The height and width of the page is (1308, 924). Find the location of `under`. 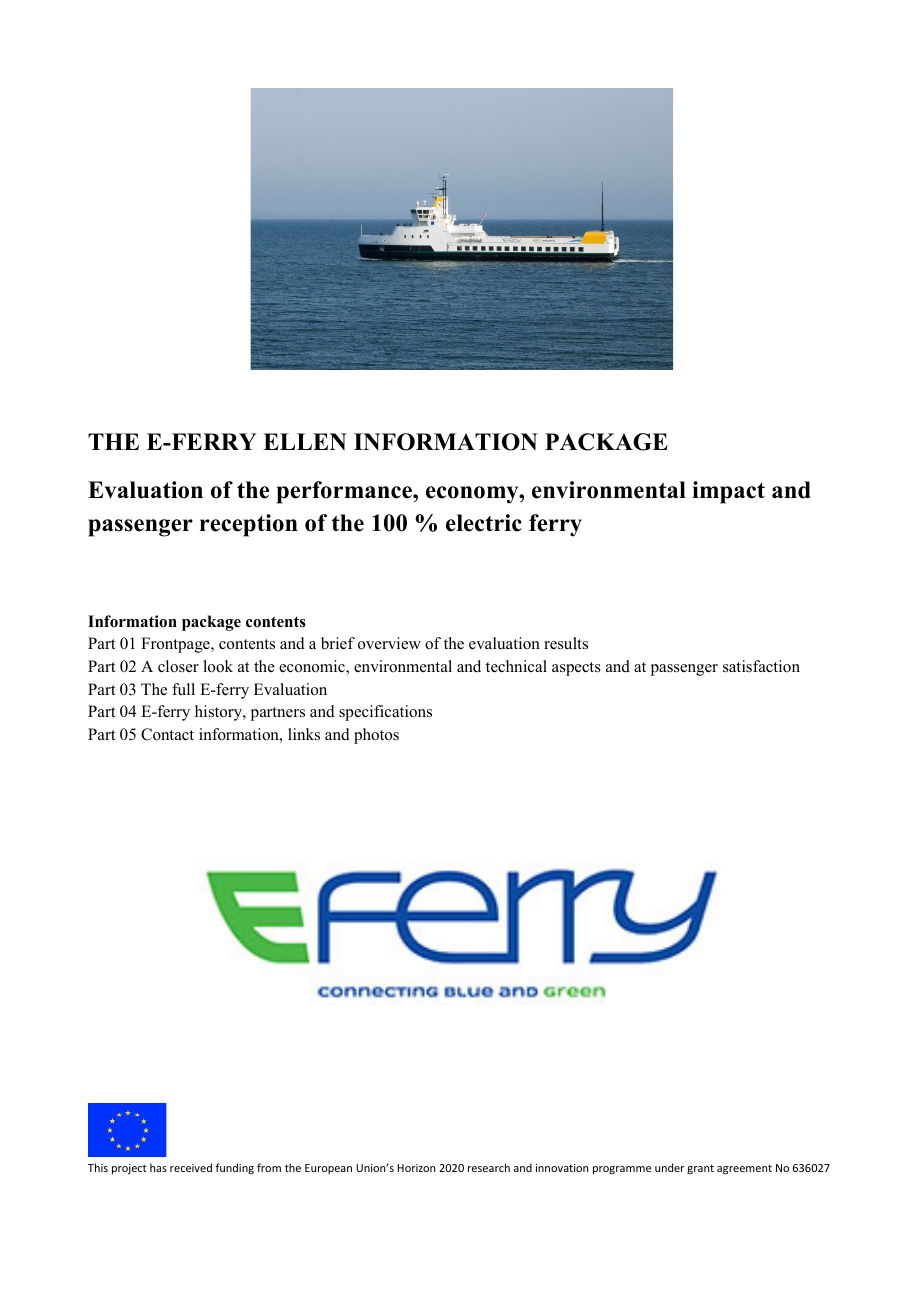

under is located at coordinates (669, 1167).
